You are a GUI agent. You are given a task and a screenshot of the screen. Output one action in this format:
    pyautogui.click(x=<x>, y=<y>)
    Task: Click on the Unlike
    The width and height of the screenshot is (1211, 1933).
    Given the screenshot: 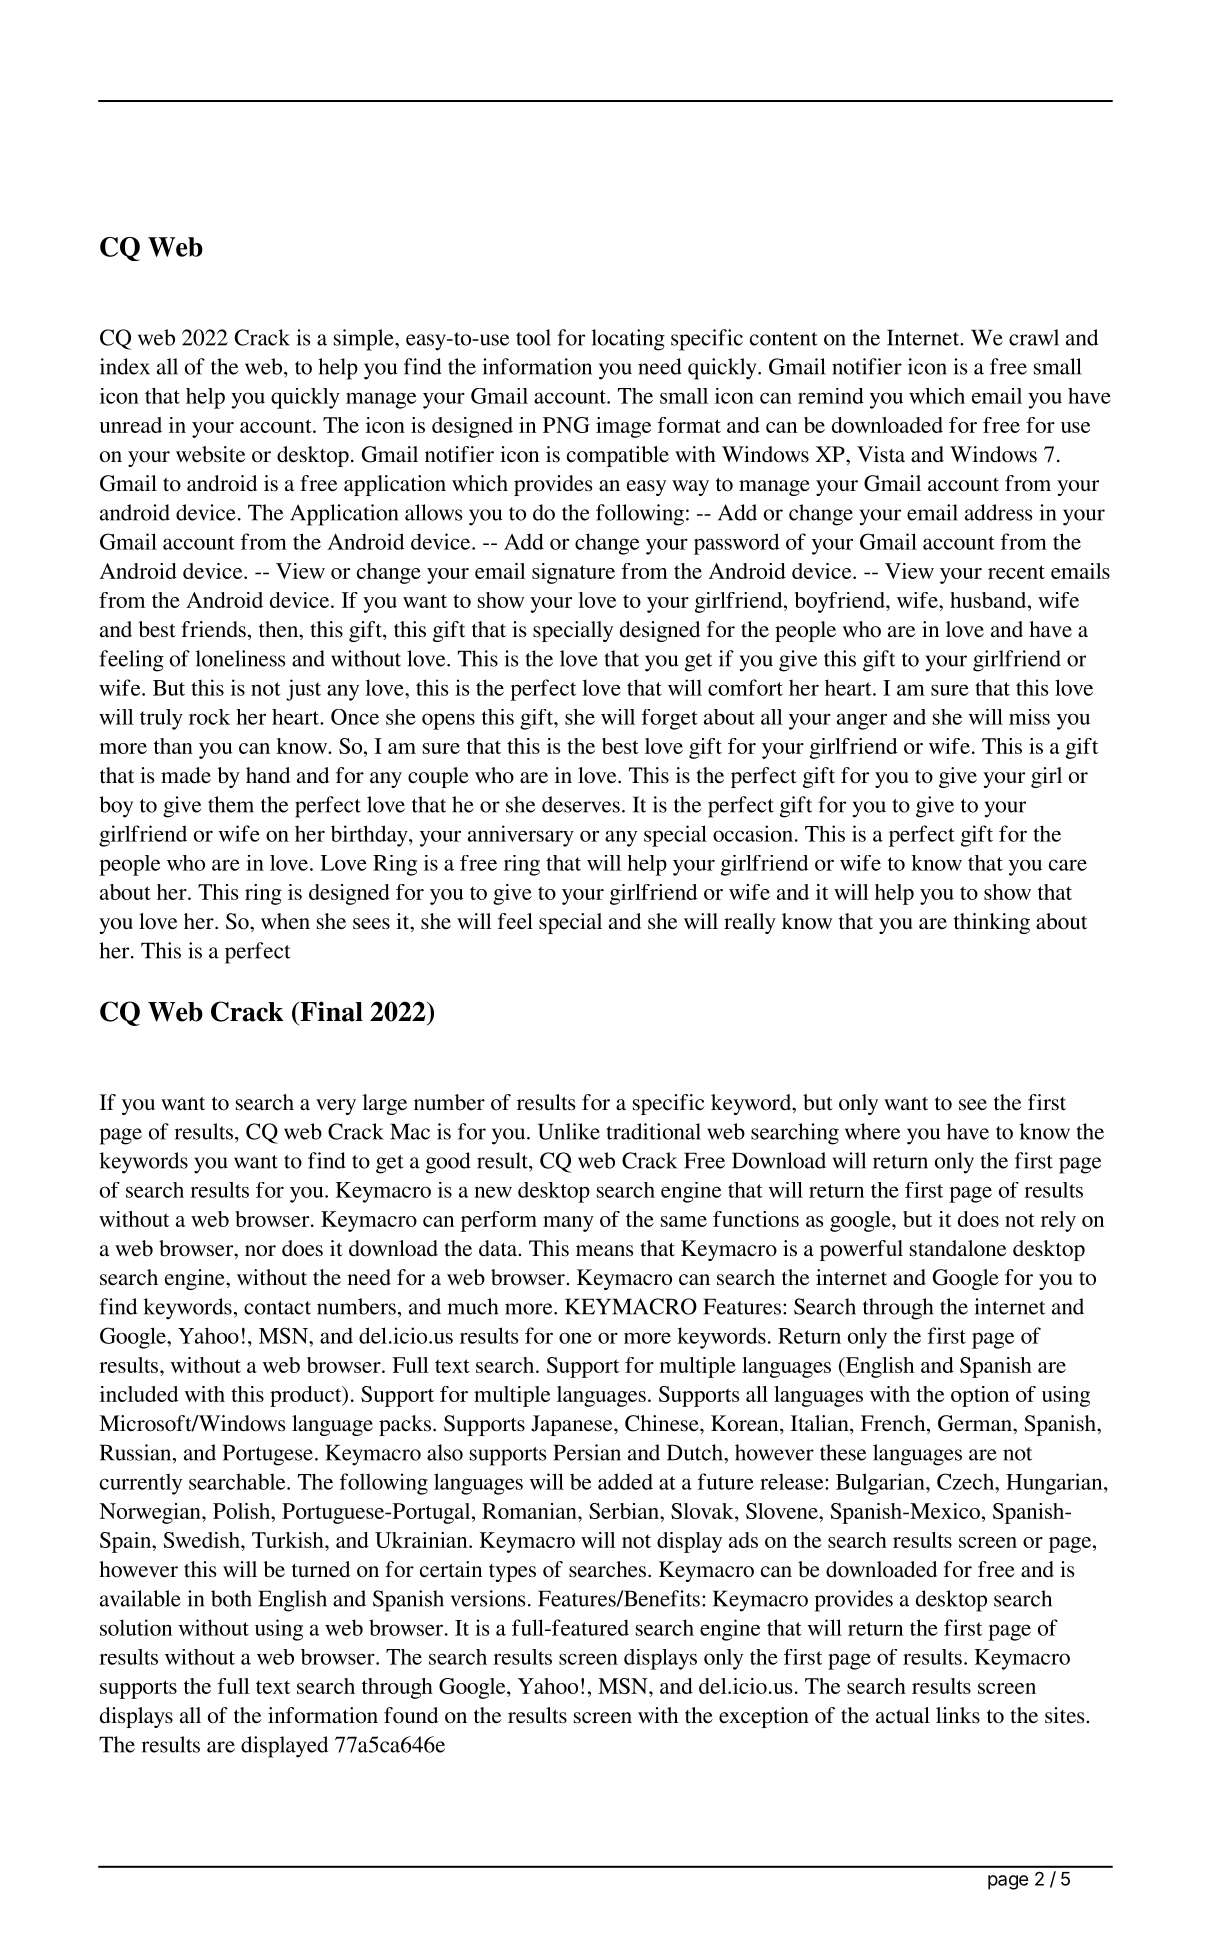 What is the action you would take?
    pyautogui.click(x=569, y=1131)
